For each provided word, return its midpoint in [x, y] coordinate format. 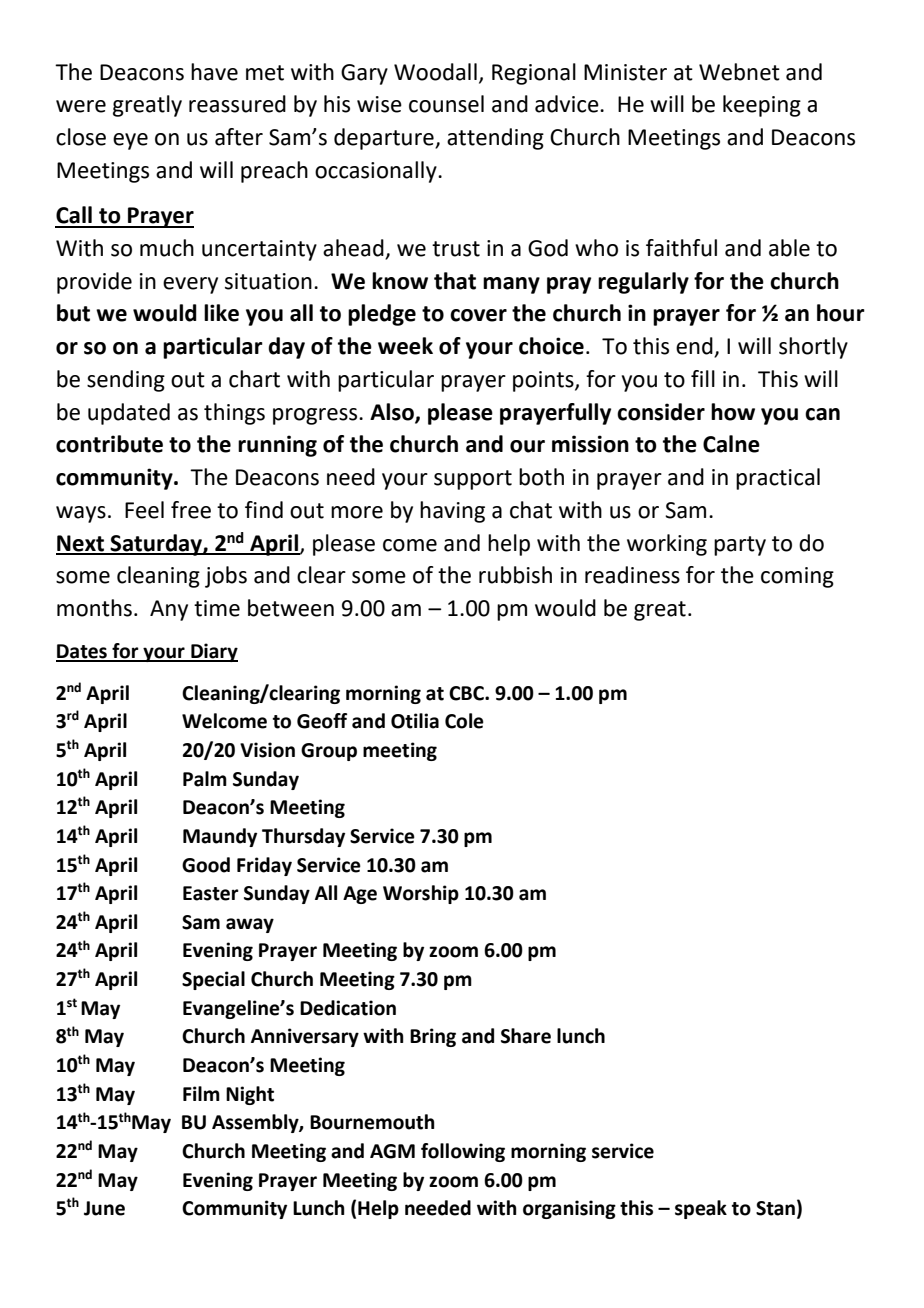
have [214, 72]
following [463, 1152]
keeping [762, 106]
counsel [446, 104]
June [104, 1208]
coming [797, 577]
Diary [213, 652]
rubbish [515, 575]
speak [701, 1209]
